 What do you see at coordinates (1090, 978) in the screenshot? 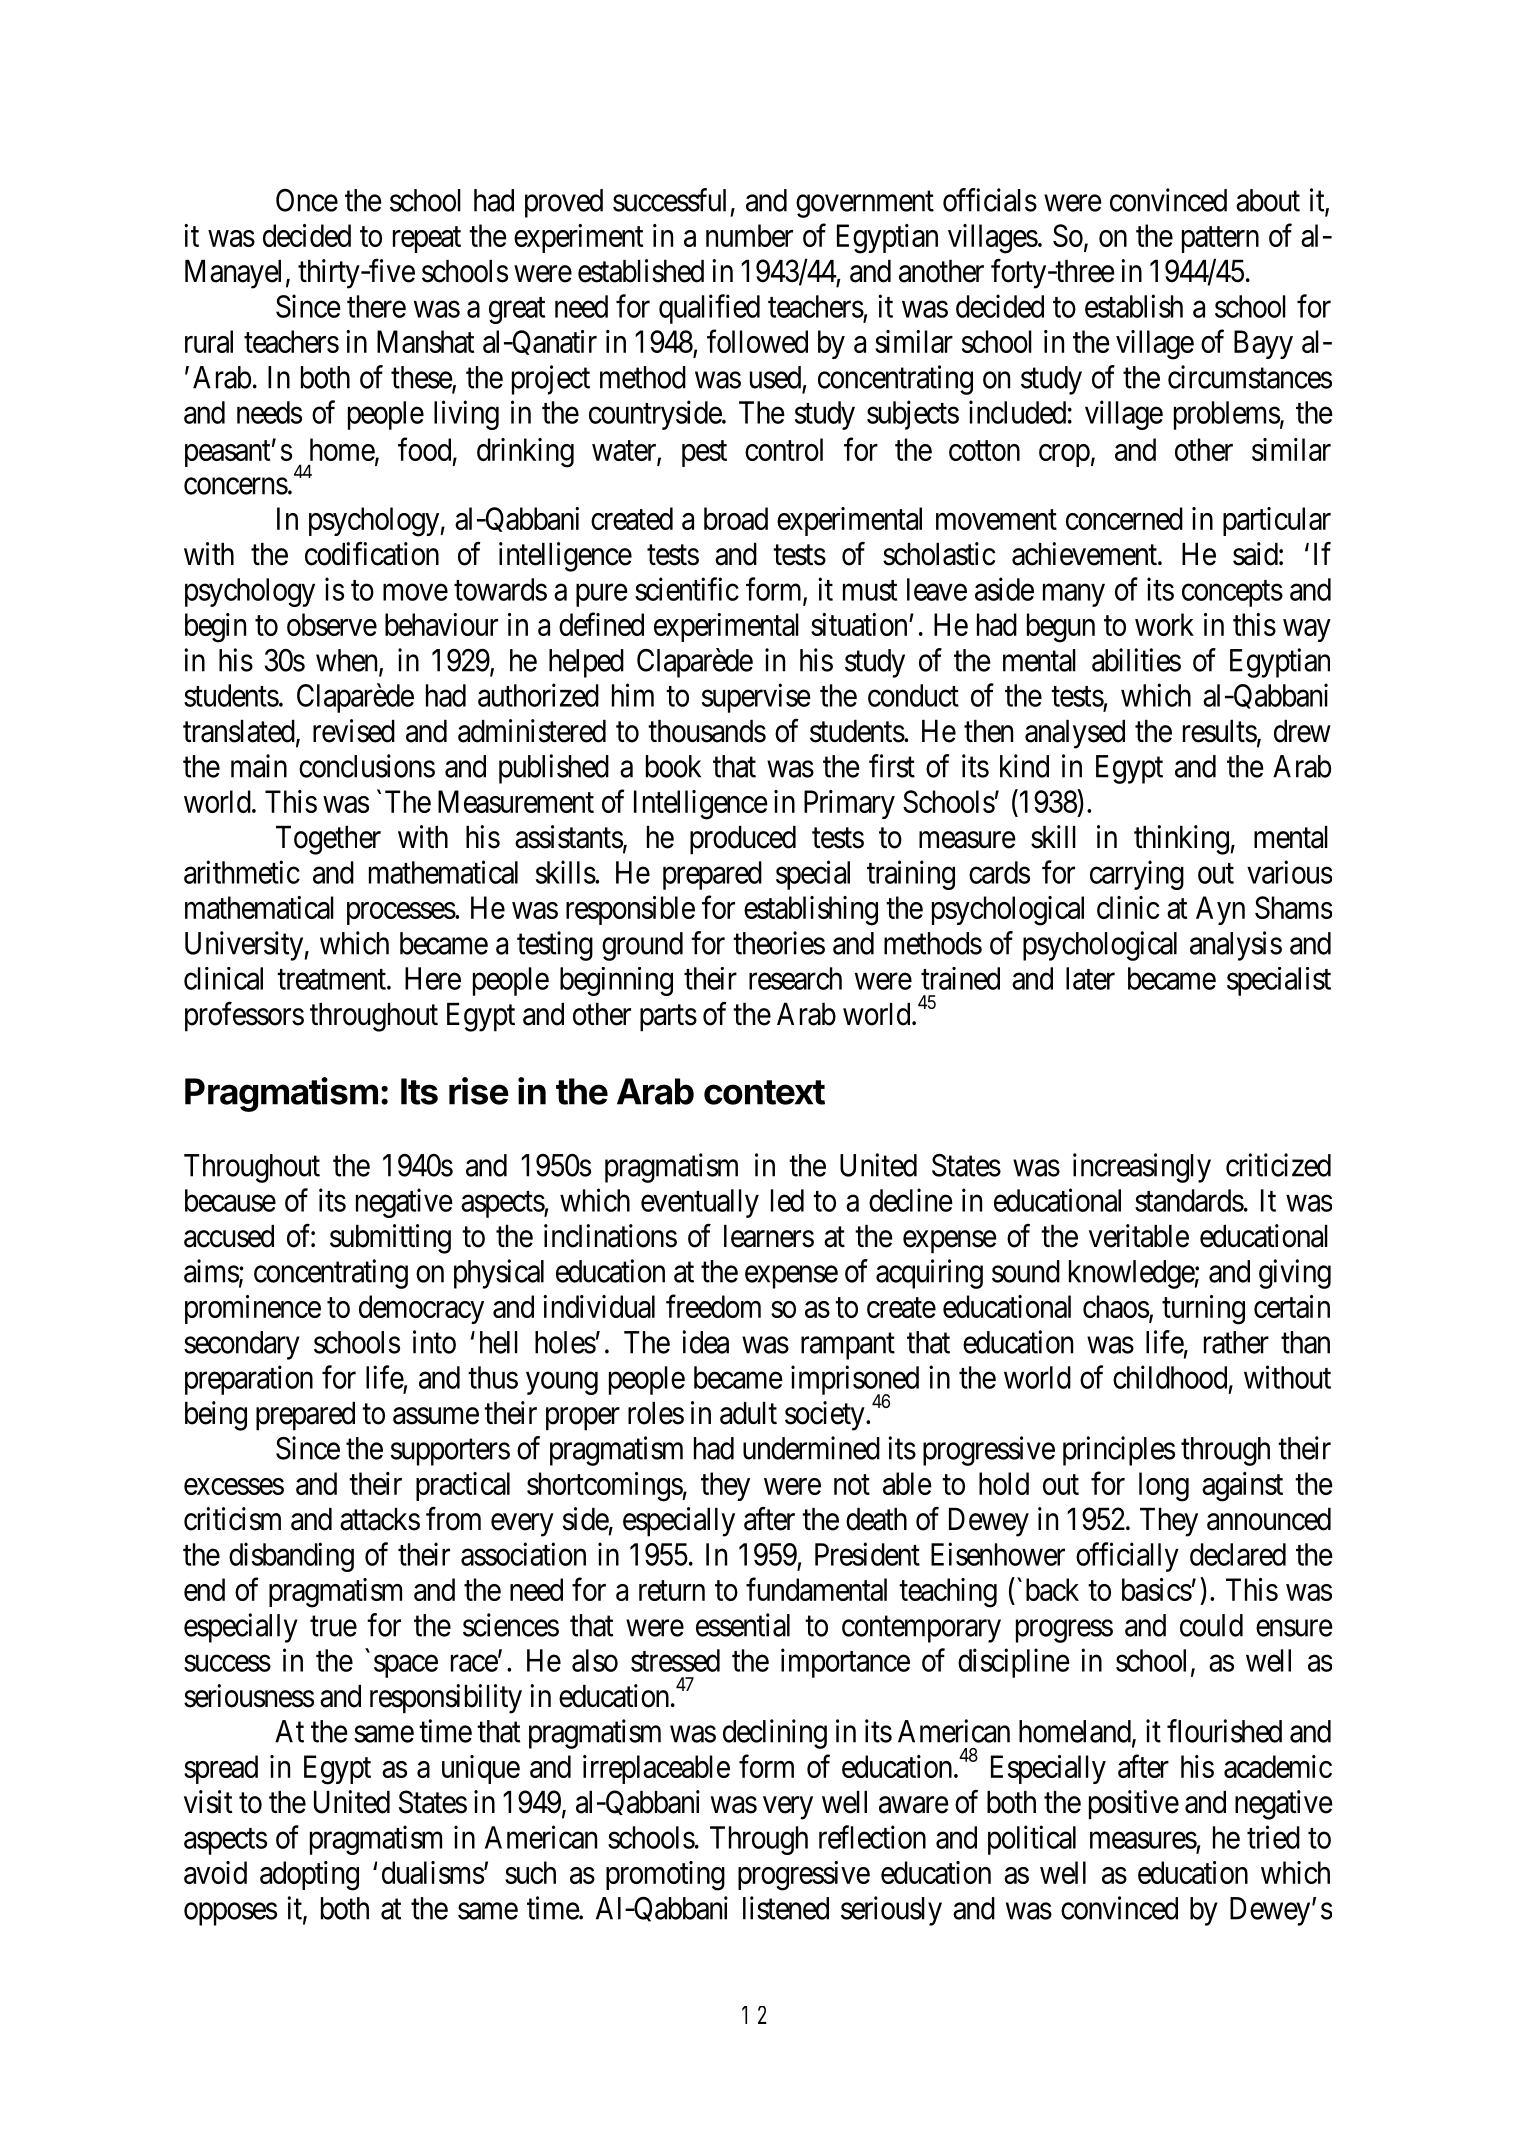
I see `later` at bounding box center [1090, 978].
